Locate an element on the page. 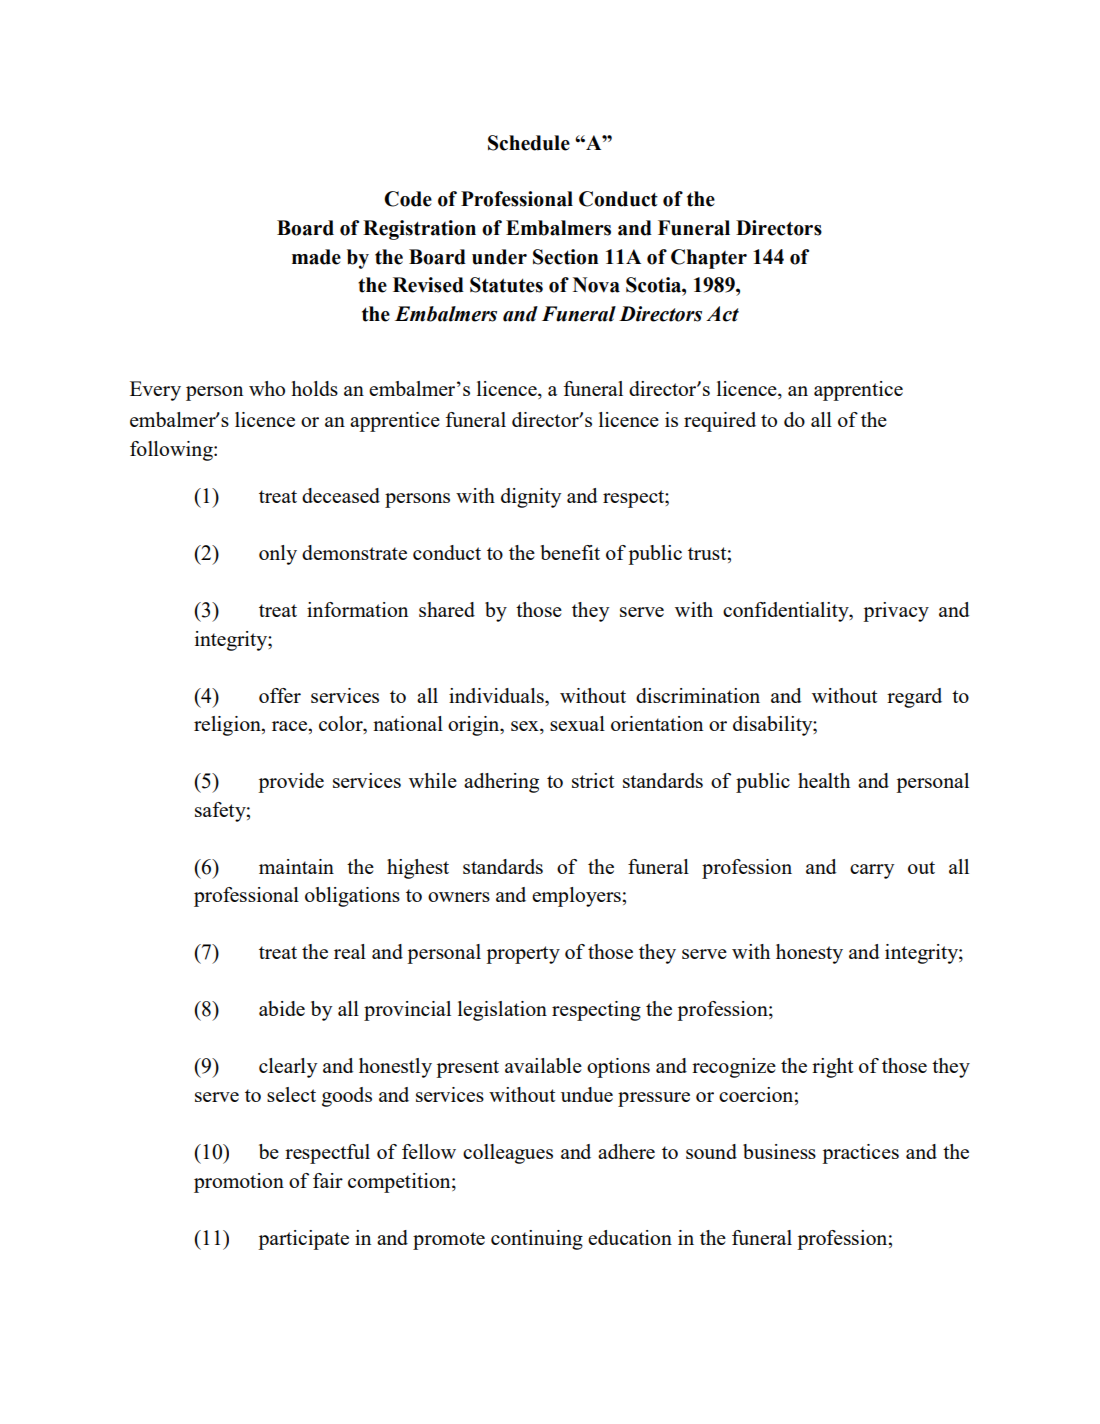  carry is located at coordinates (872, 871).
